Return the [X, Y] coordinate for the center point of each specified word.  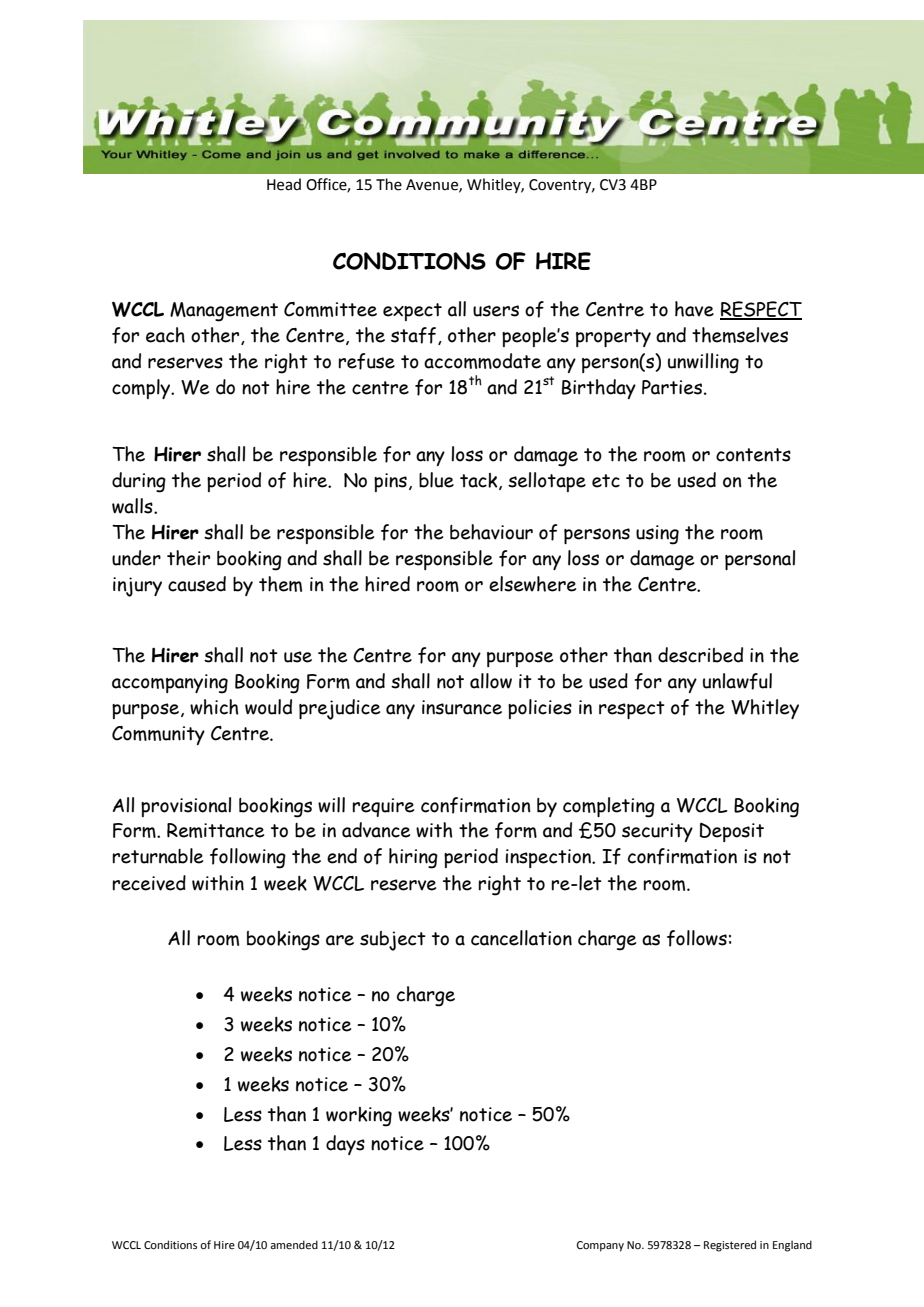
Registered [730, 1246]
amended [294, 1244]
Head [284, 184]
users [496, 311]
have [694, 309]
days [345, 1145]
